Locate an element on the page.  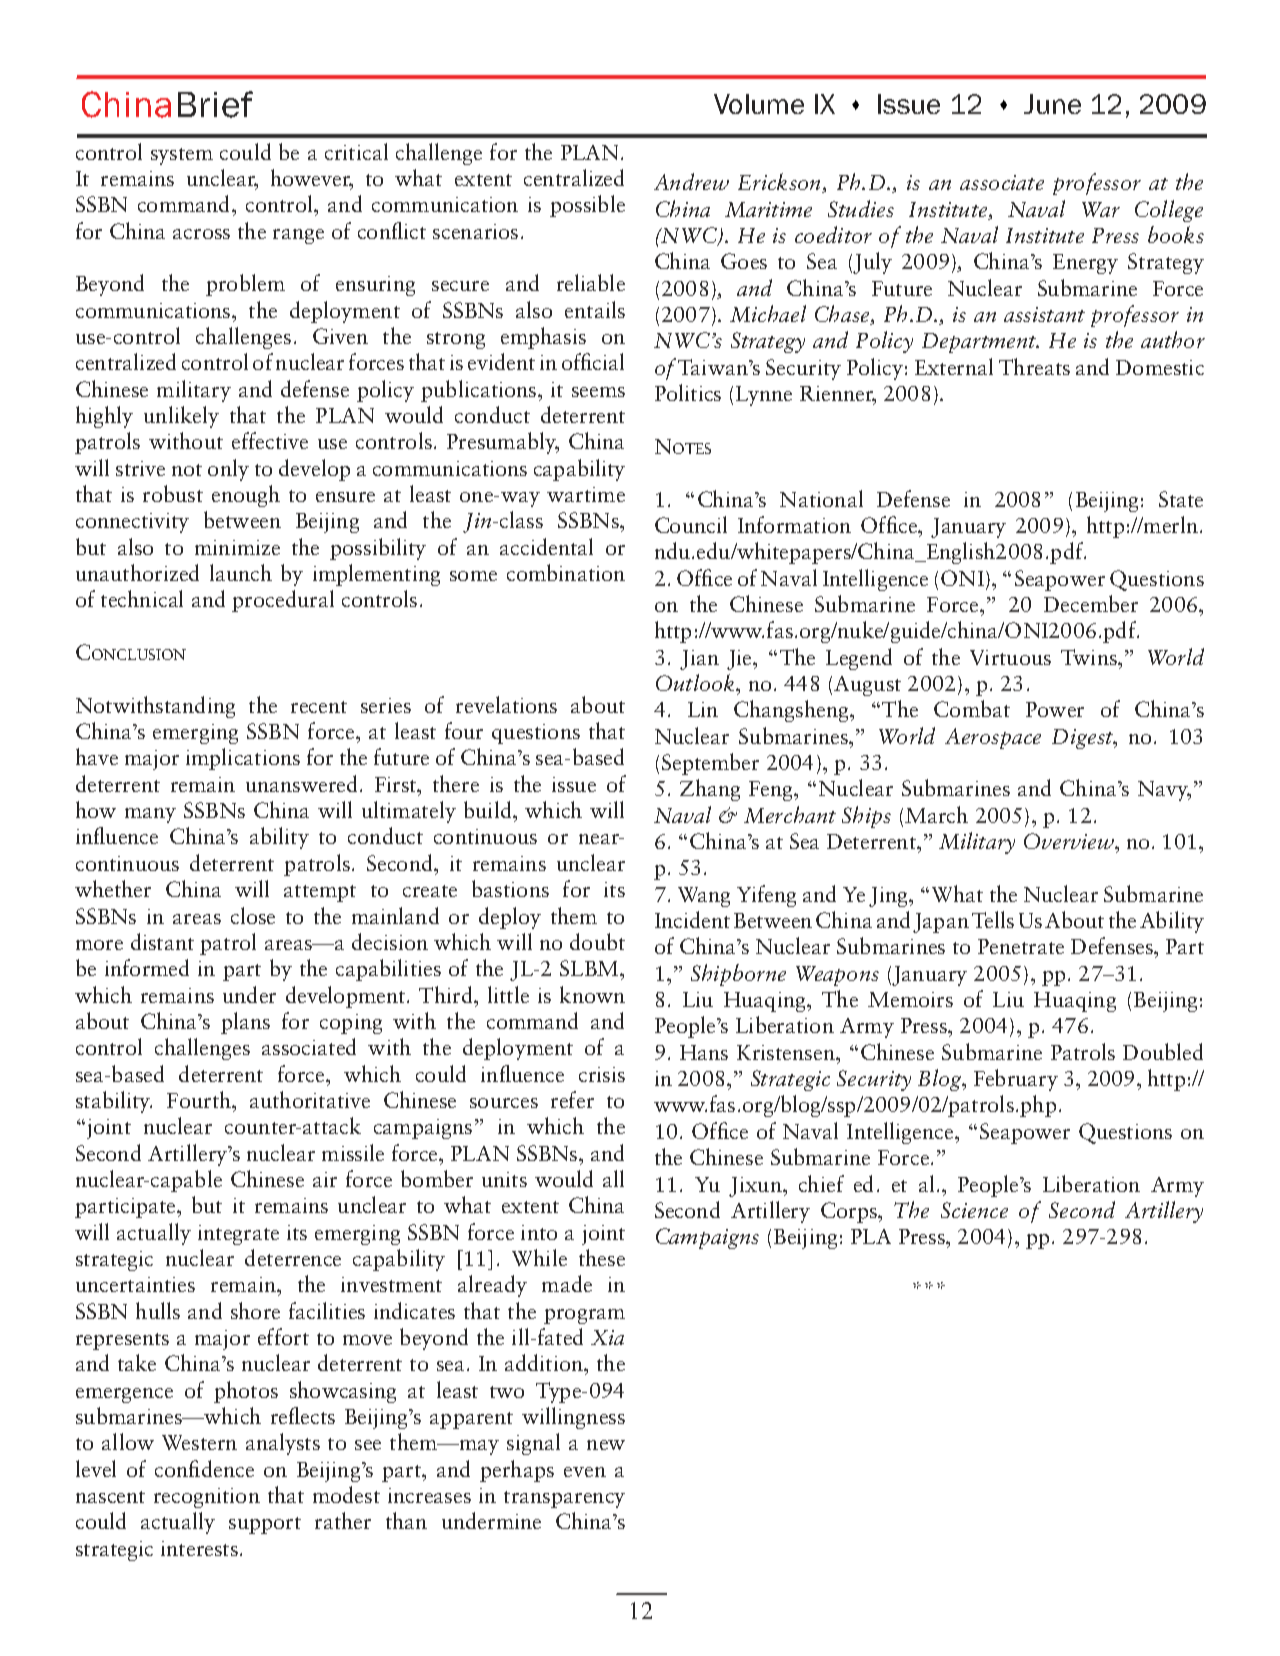
combination is located at coordinates (566, 572).
